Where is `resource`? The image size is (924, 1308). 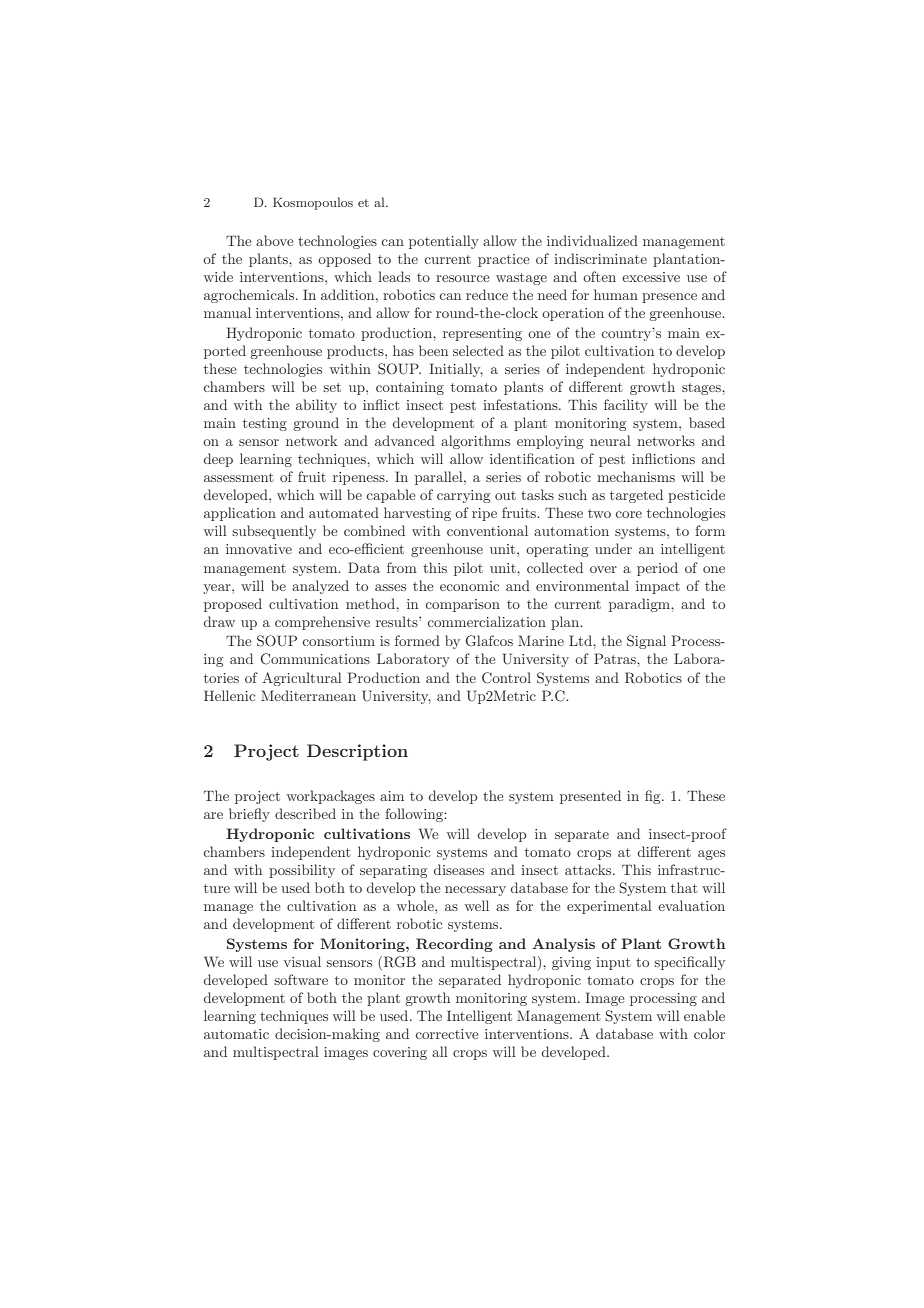
resource is located at coordinates (463, 278).
